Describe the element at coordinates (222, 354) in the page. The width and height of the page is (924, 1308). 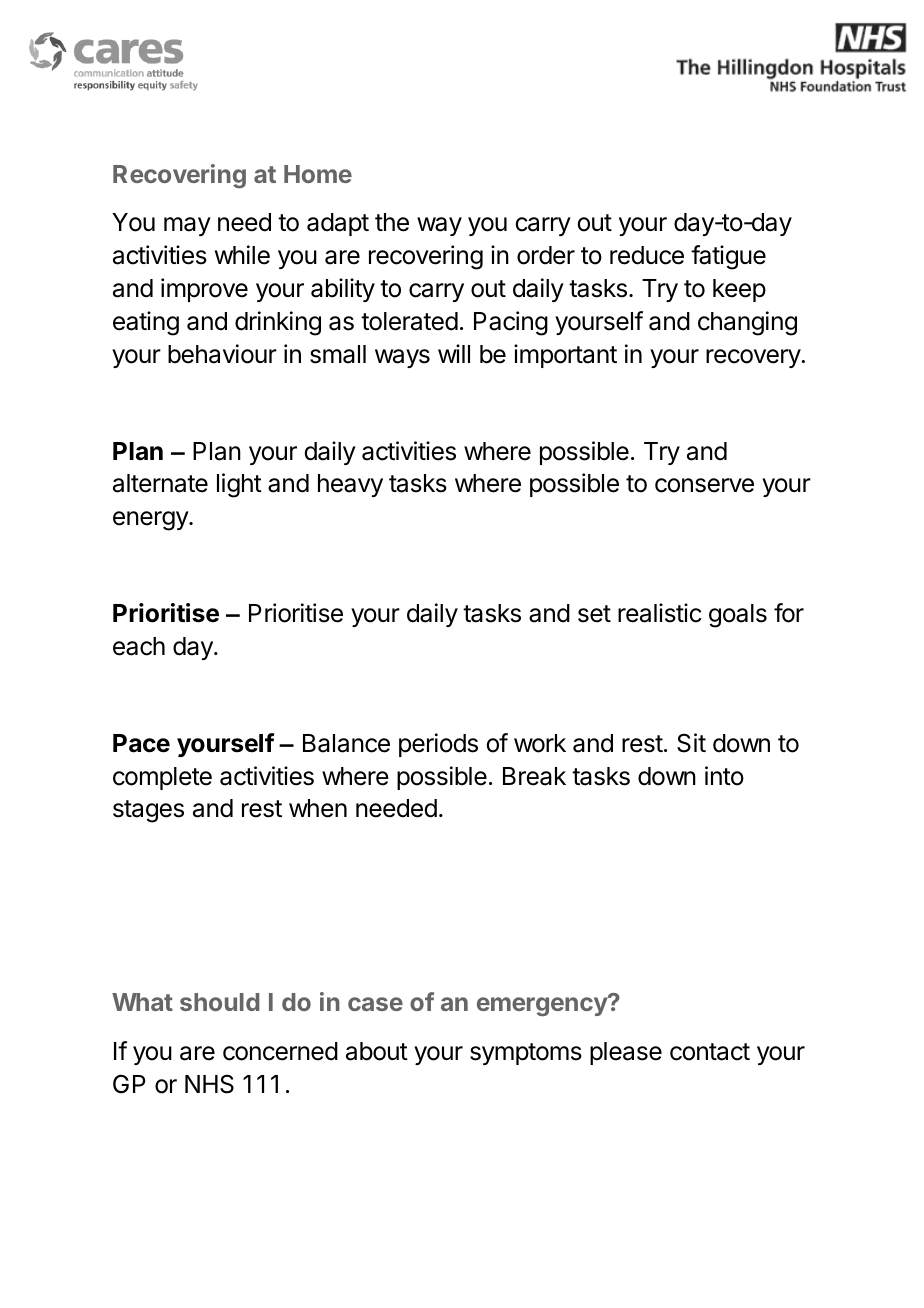
I see `behaviour` at that location.
